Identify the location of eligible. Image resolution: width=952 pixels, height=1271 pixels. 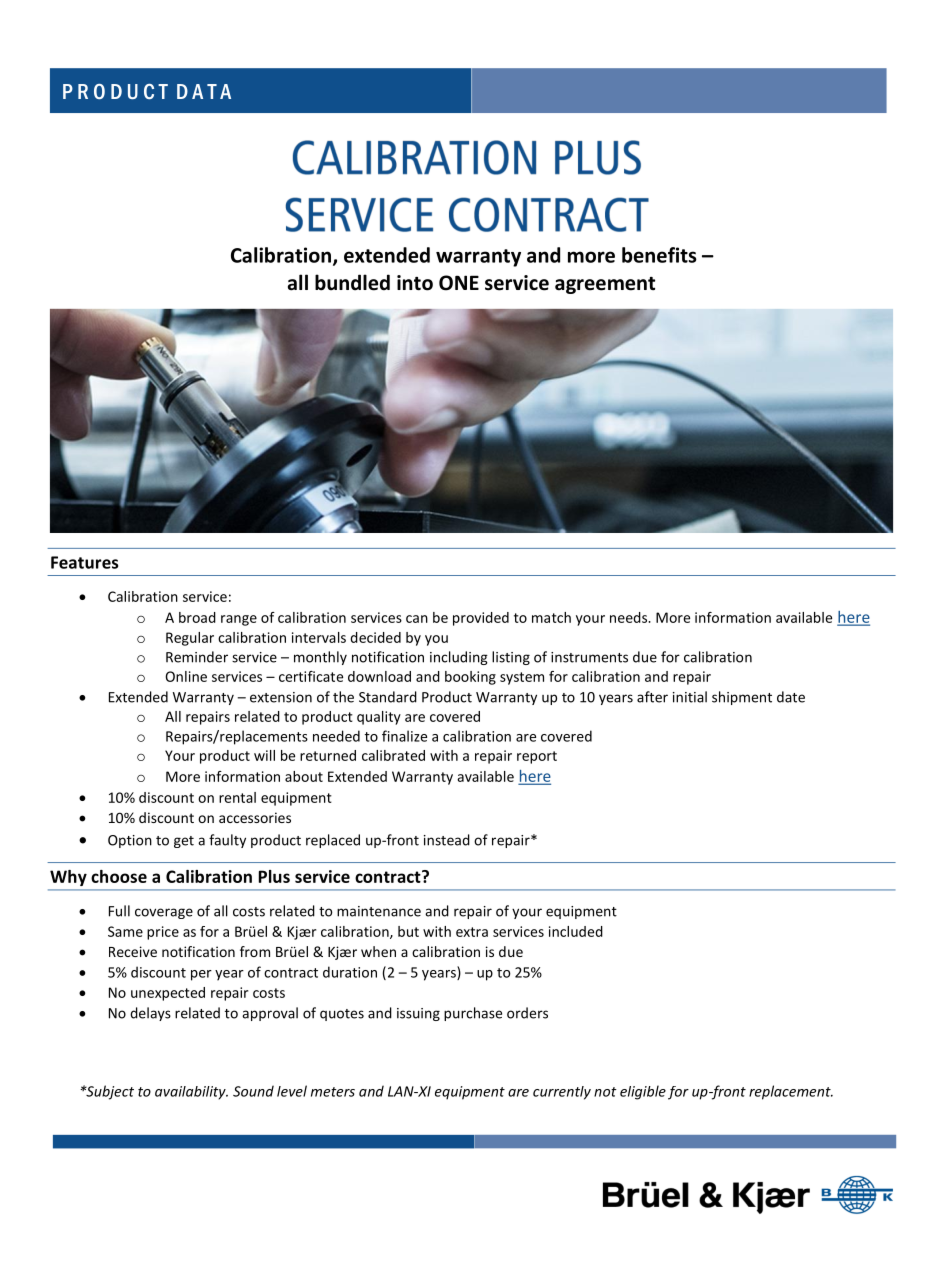
(643, 1092).
